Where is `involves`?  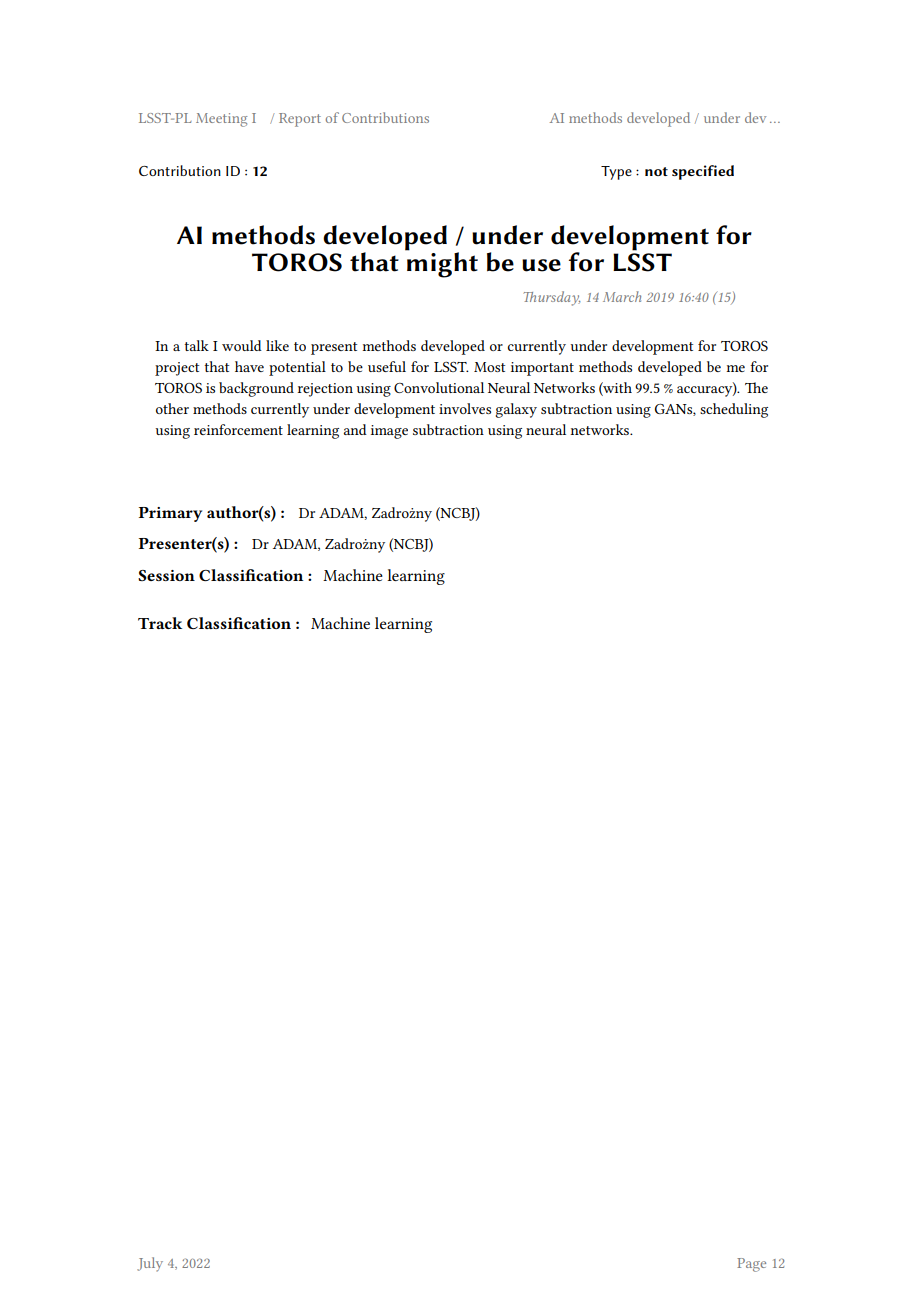 involves is located at coordinates (465, 408).
